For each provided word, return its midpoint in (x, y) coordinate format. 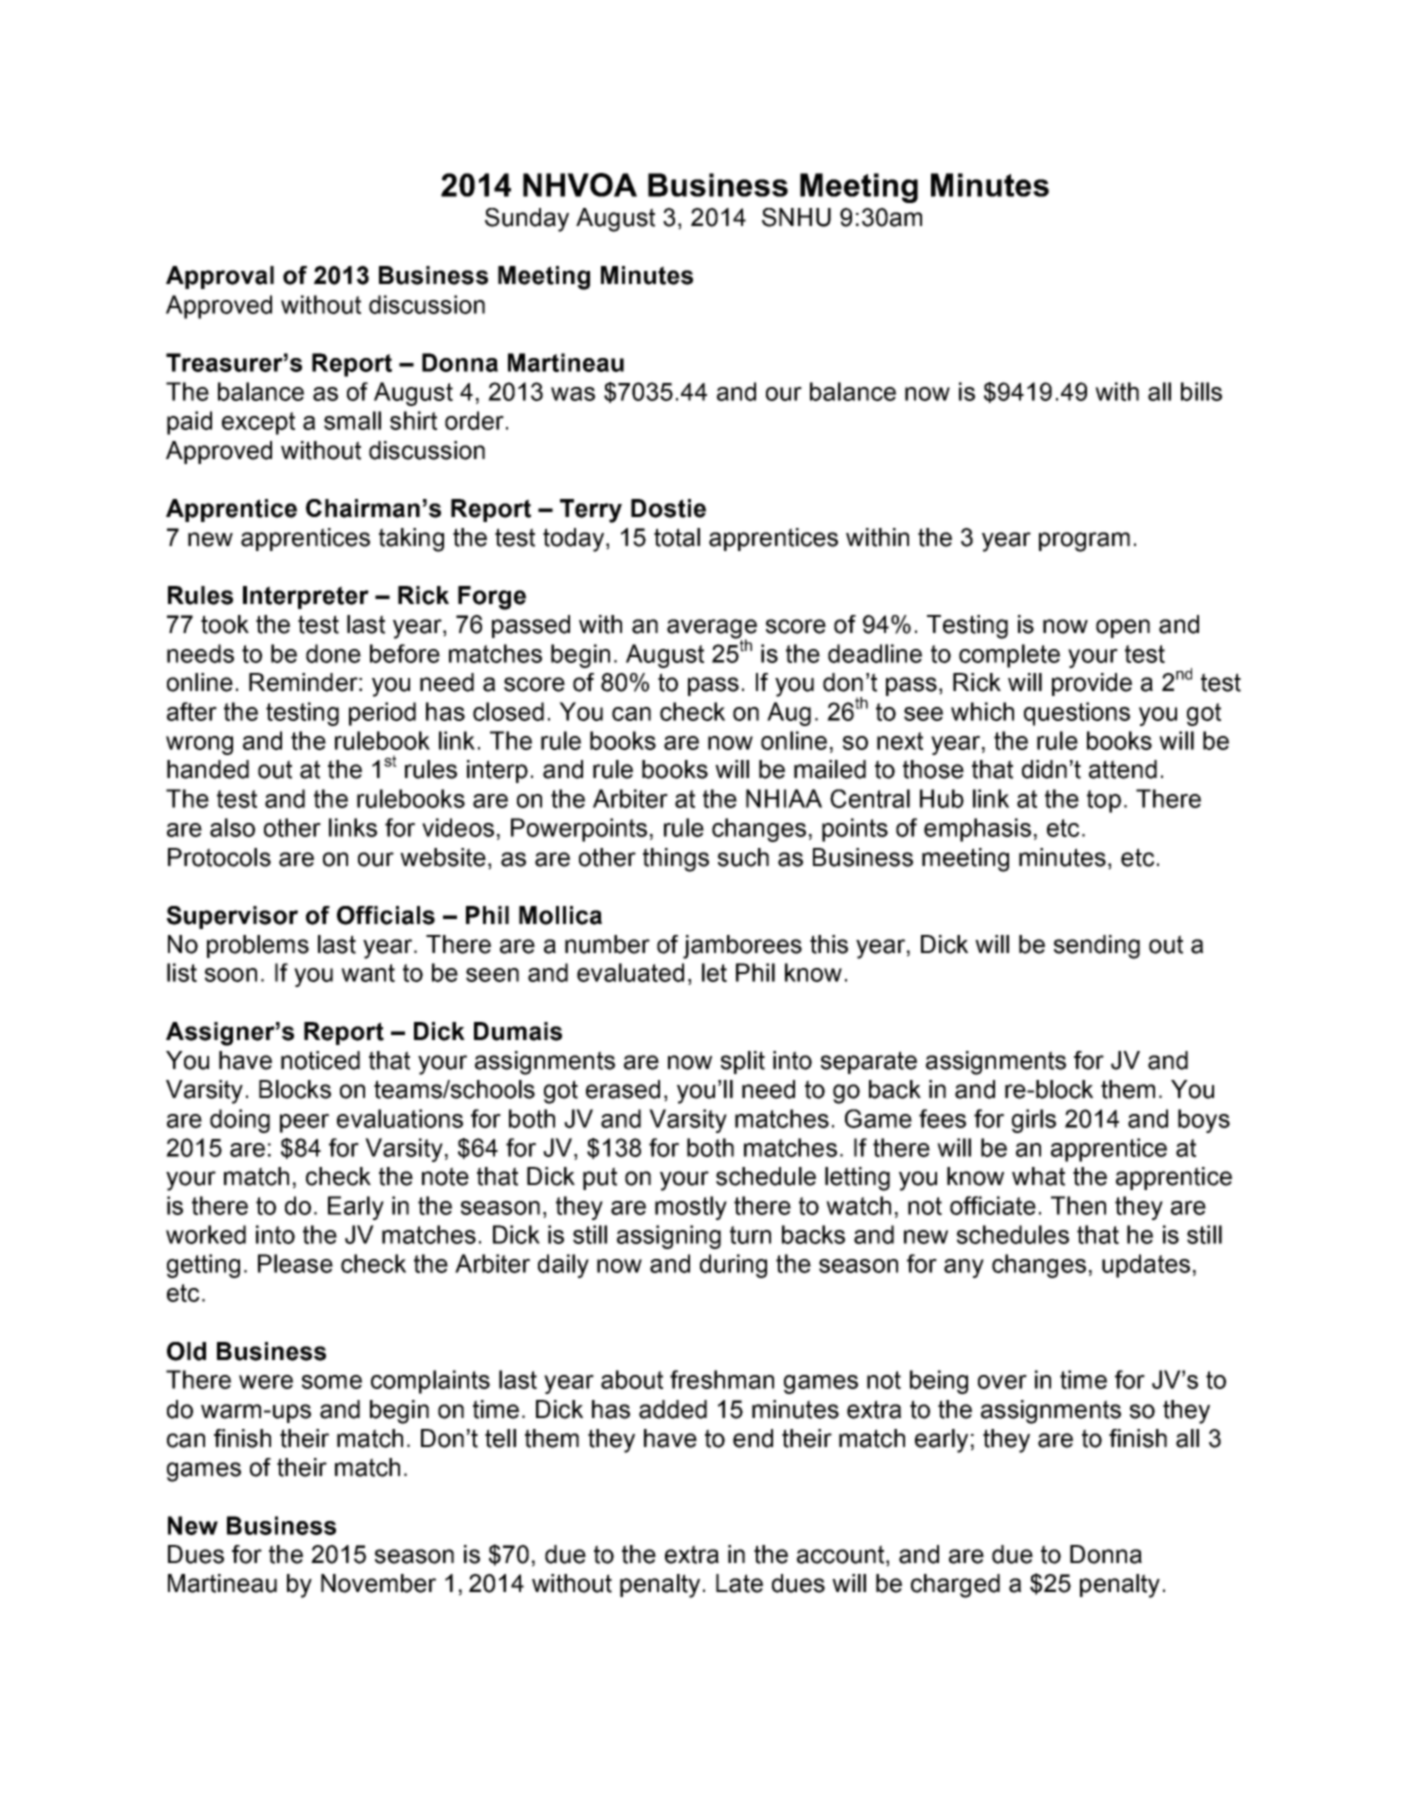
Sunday (527, 220)
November (378, 1583)
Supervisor (232, 917)
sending (1097, 947)
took (225, 624)
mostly (691, 1208)
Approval (220, 277)
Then (1078, 1205)
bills (1201, 391)
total (677, 537)
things (676, 860)
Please (295, 1263)
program (1084, 542)
